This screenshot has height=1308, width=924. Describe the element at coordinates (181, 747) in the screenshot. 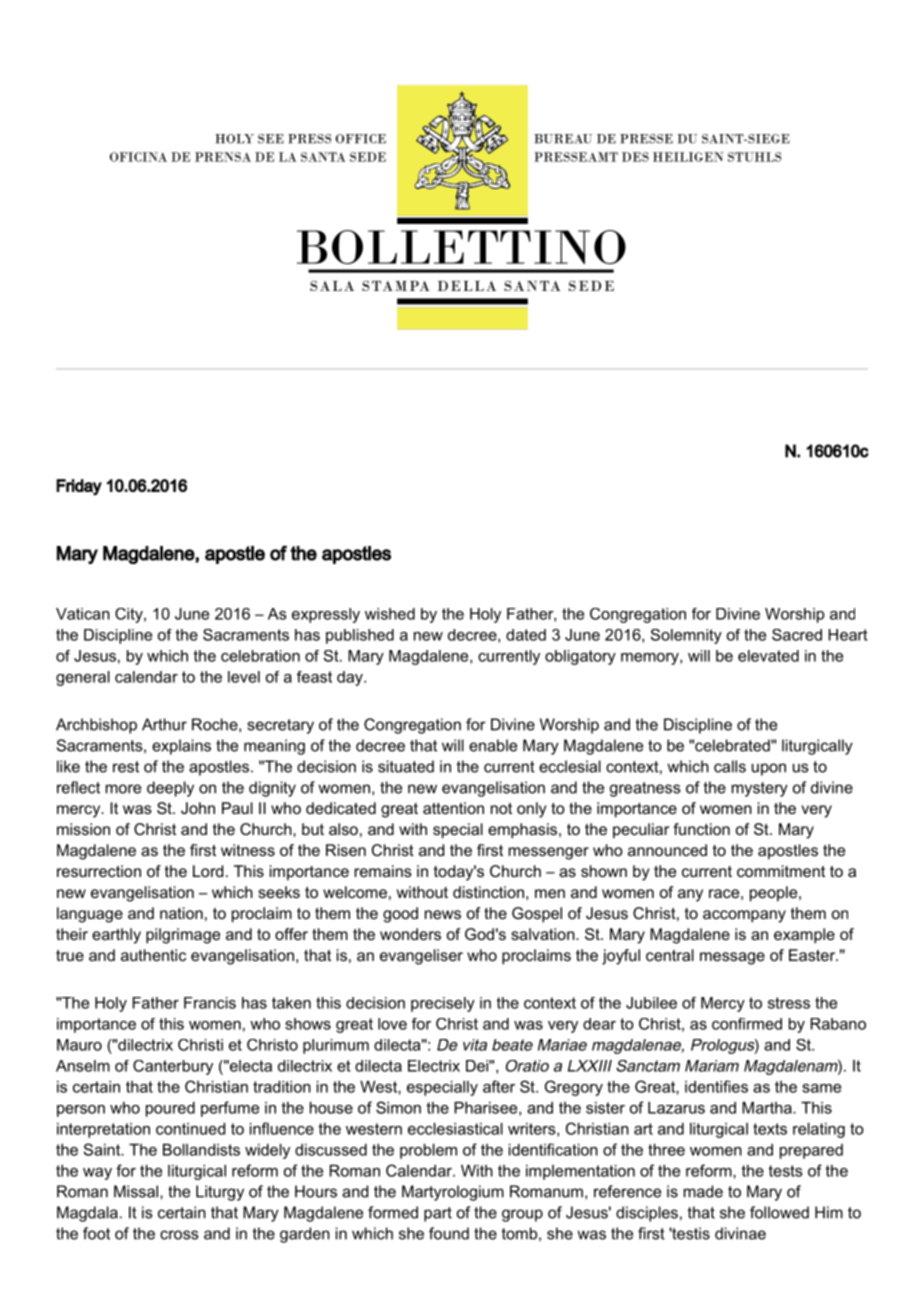

I see `explains` at that location.
